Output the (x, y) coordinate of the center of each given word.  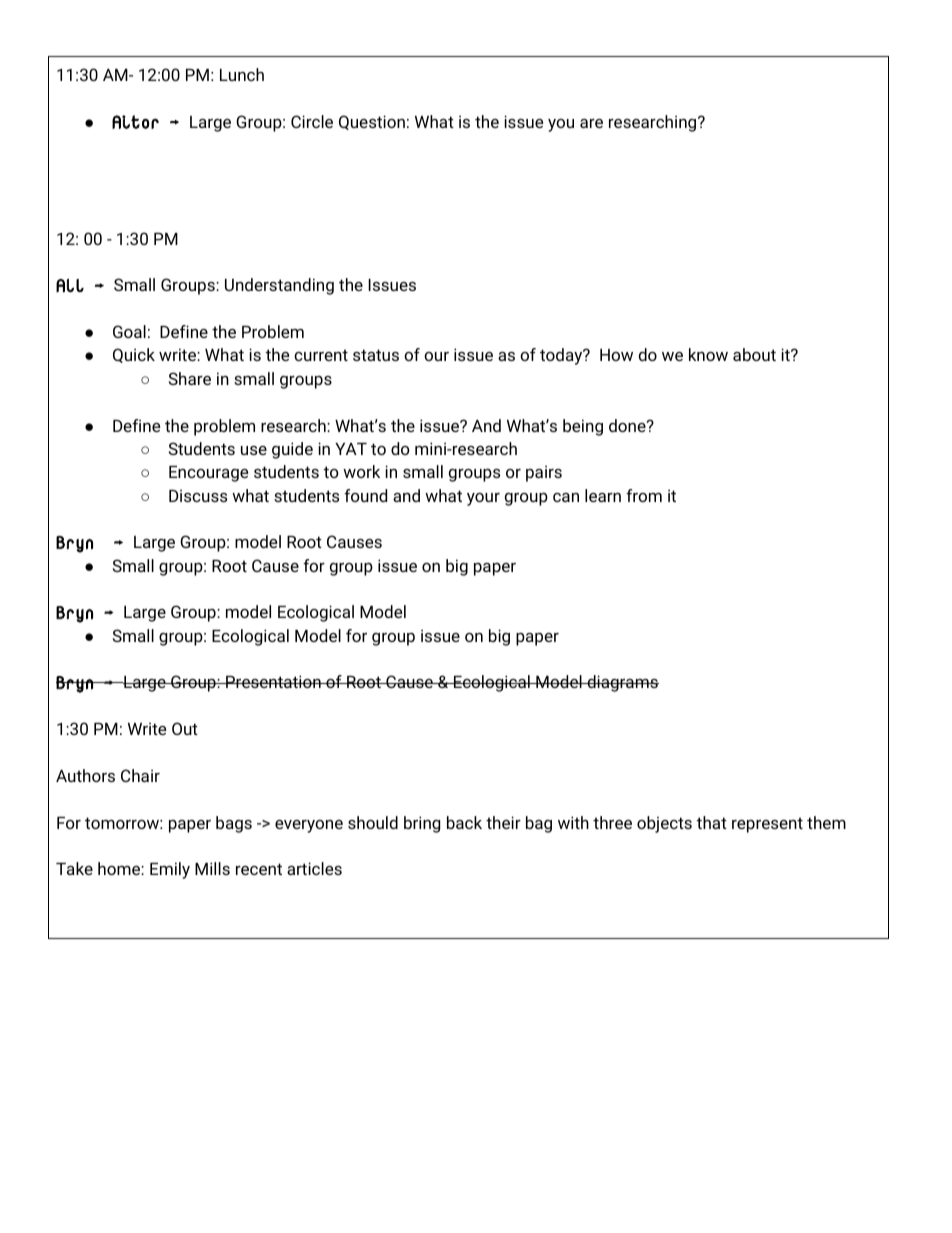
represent (767, 825)
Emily (170, 870)
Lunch (242, 74)
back (464, 822)
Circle (312, 121)
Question (372, 122)
